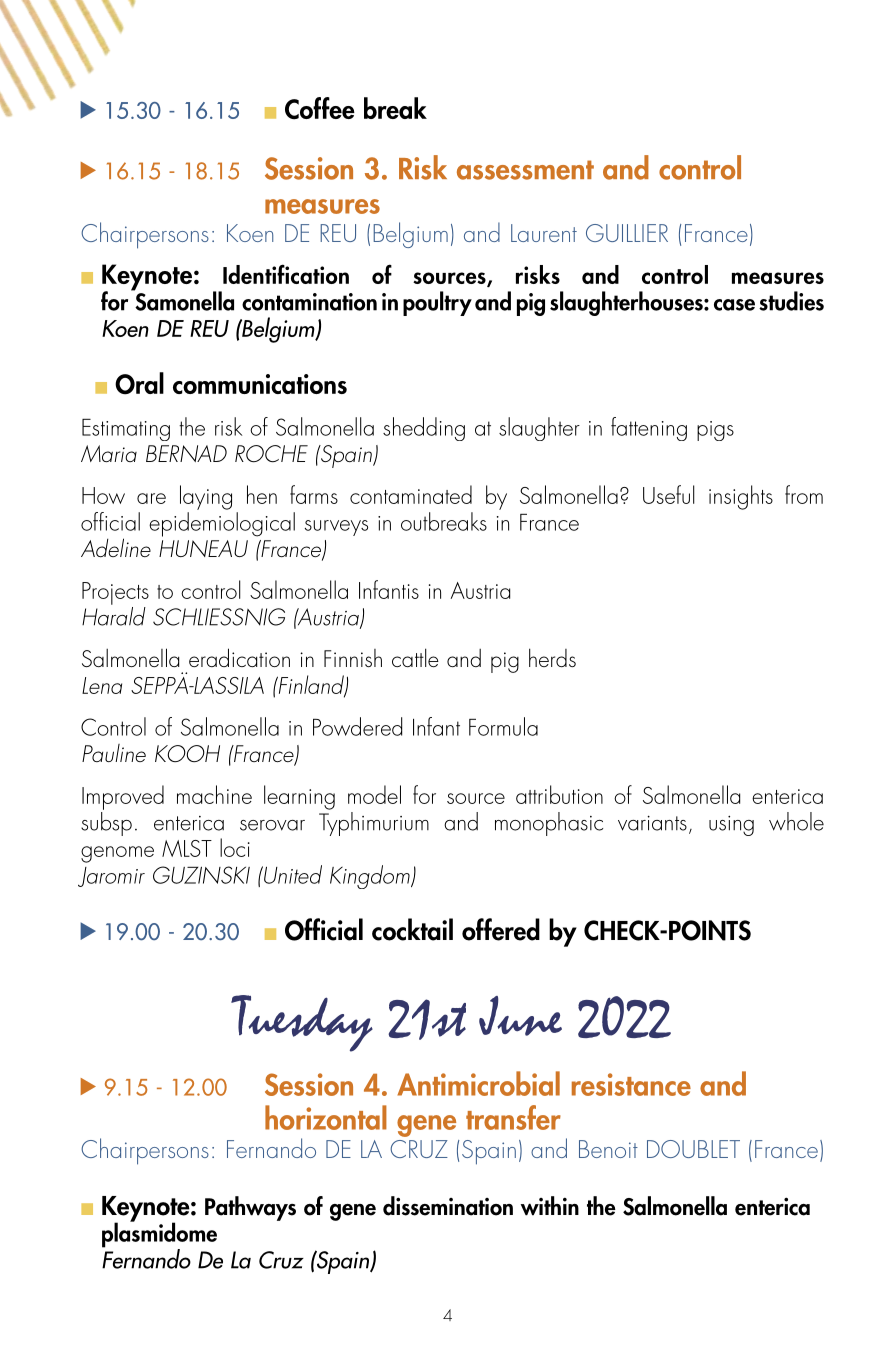  I want to click on assessment, so click(525, 170).
